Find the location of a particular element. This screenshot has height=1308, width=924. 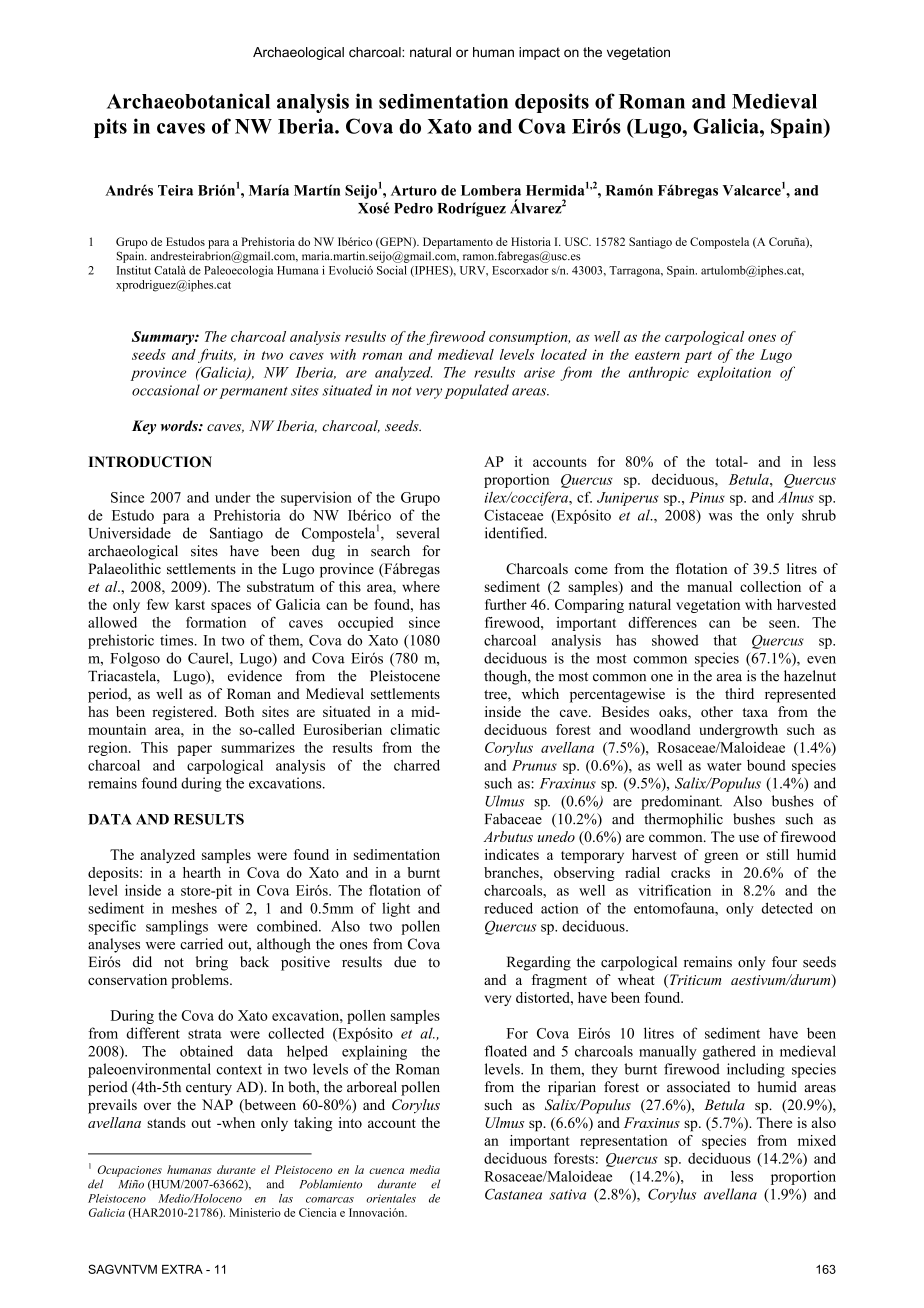

pits is located at coordinates (110, 128).
